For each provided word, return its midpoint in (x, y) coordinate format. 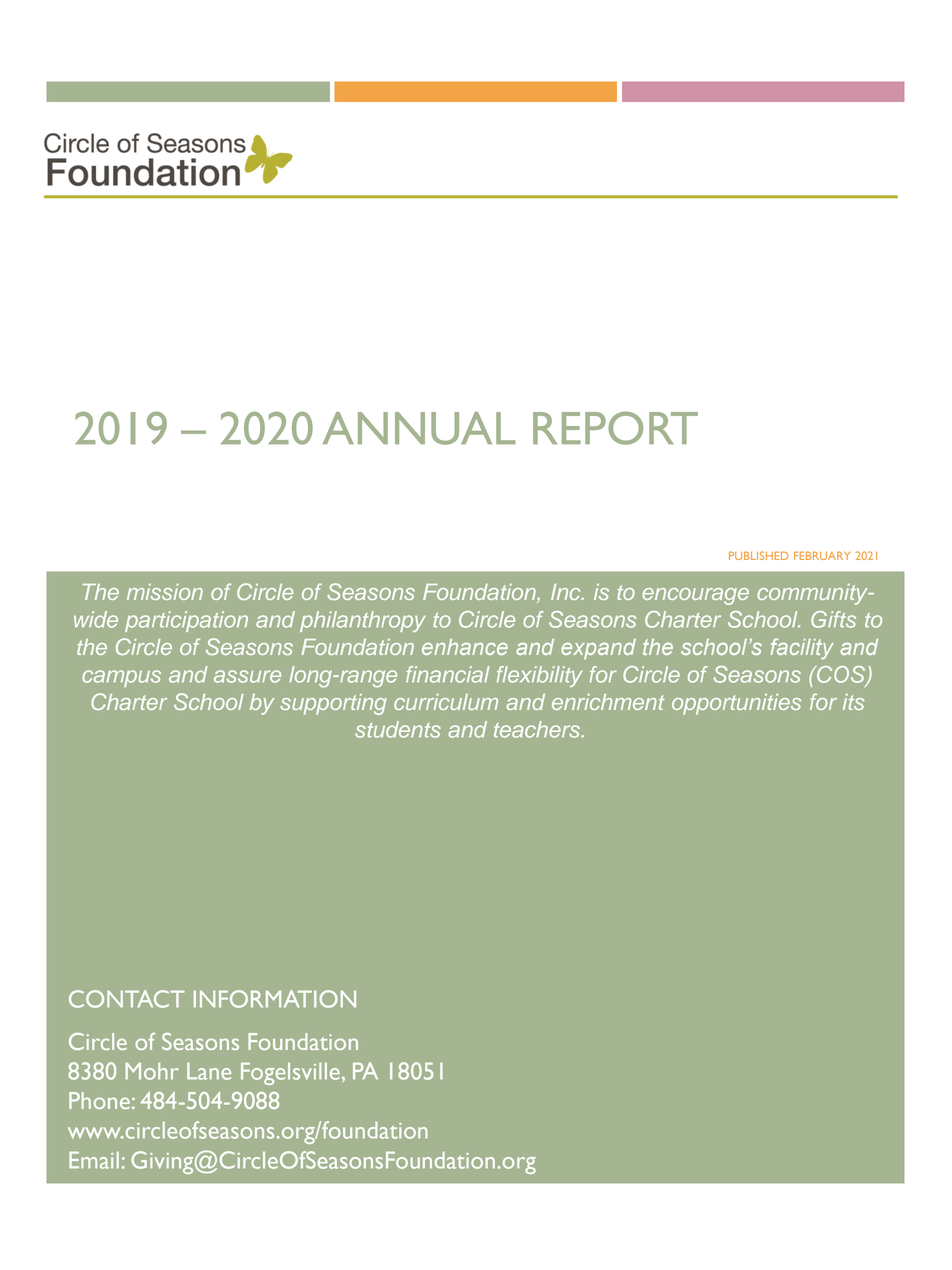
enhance (465, 647)
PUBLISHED (758, 555)
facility (802, 649)
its (853, 702)
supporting (333, 704)
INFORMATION (275, 999)
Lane (209, 1071)
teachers (538, 729)
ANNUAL (419, 428)
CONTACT (127, 999)
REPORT (615, 428)
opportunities (736, 704)
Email (94, 1160)
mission (165, 592)
